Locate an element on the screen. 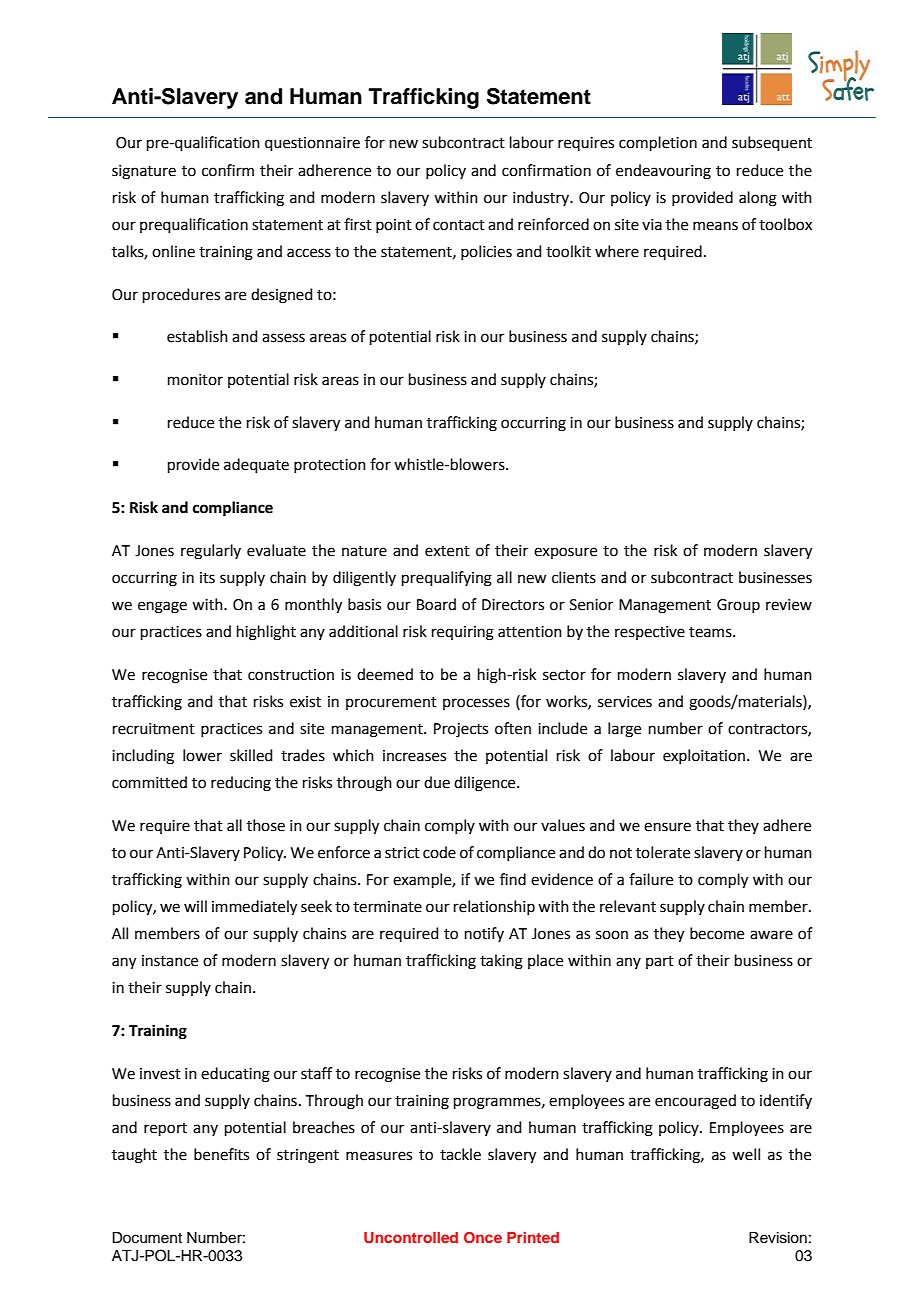 The image size is (924, 1308). regularly is located at coordinates (211, 552).
